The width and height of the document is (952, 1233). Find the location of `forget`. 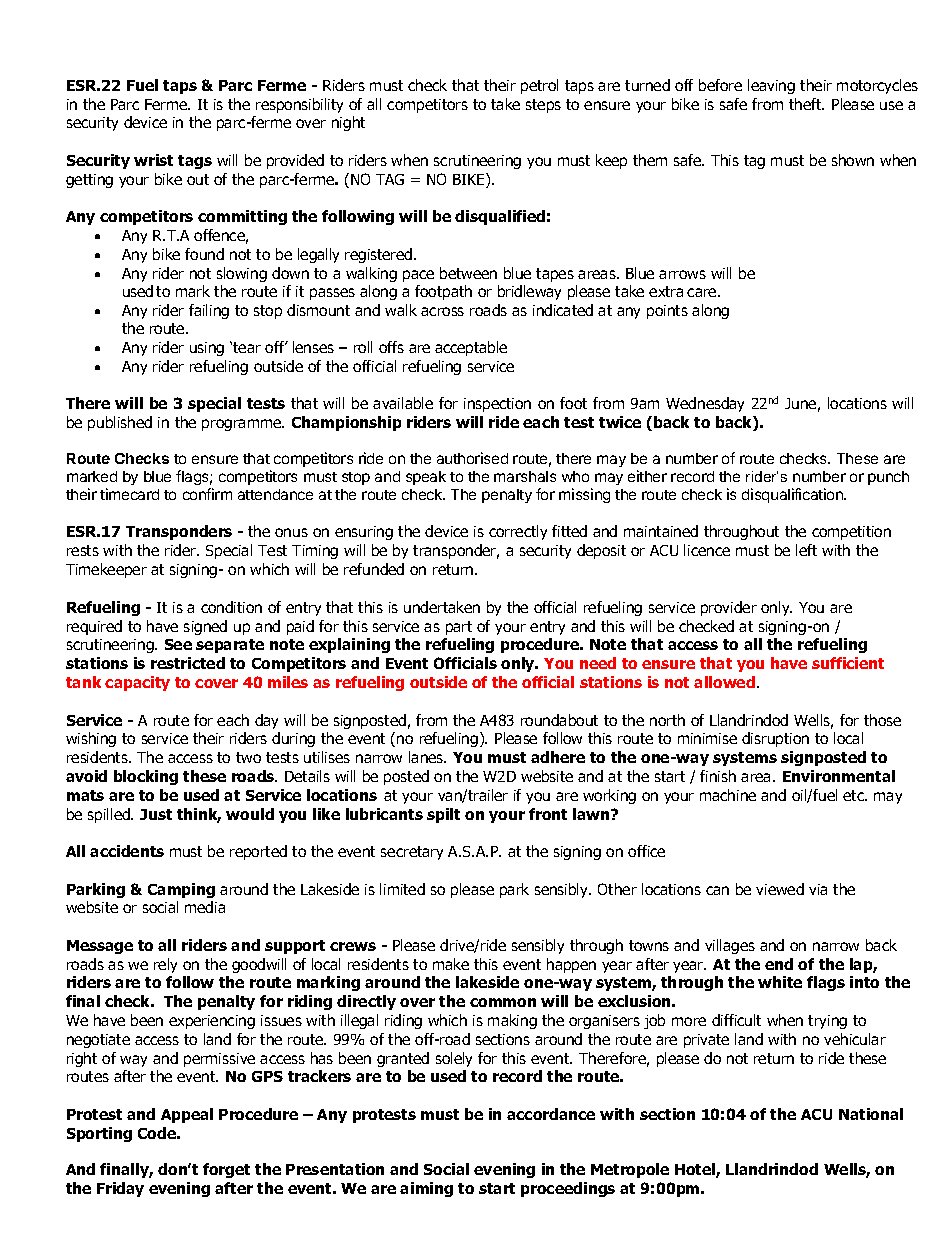

forget is located at coordinates (226, 1170).
